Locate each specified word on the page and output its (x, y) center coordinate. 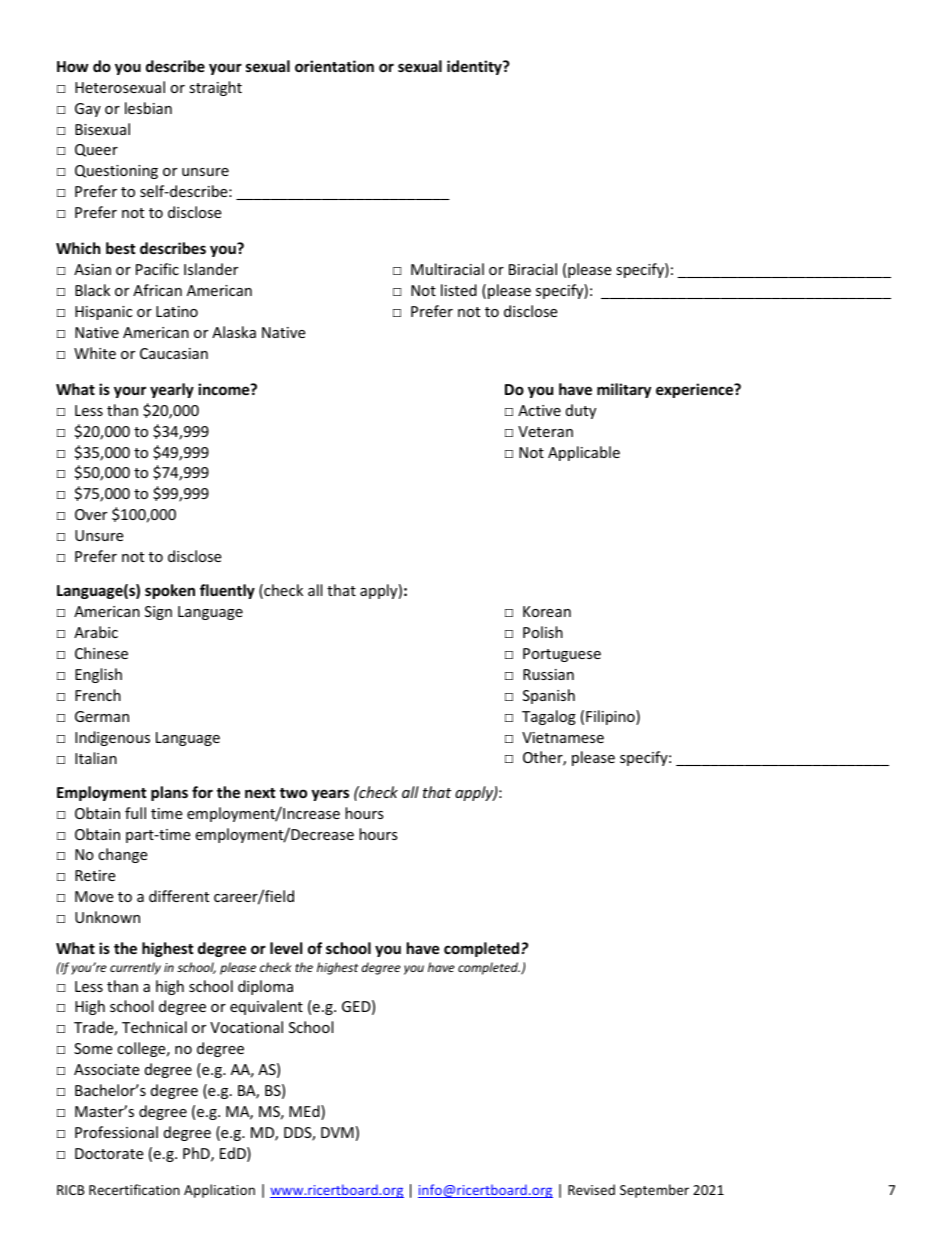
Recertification (134, 1189)
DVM (337, 1132)
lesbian (148, 108)
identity (475, 67)
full (135, 813)
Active (539, 410)
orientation (334, 66)
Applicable (584, 453)
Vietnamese (563, 737)
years (330, 795)
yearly (172, 390)
